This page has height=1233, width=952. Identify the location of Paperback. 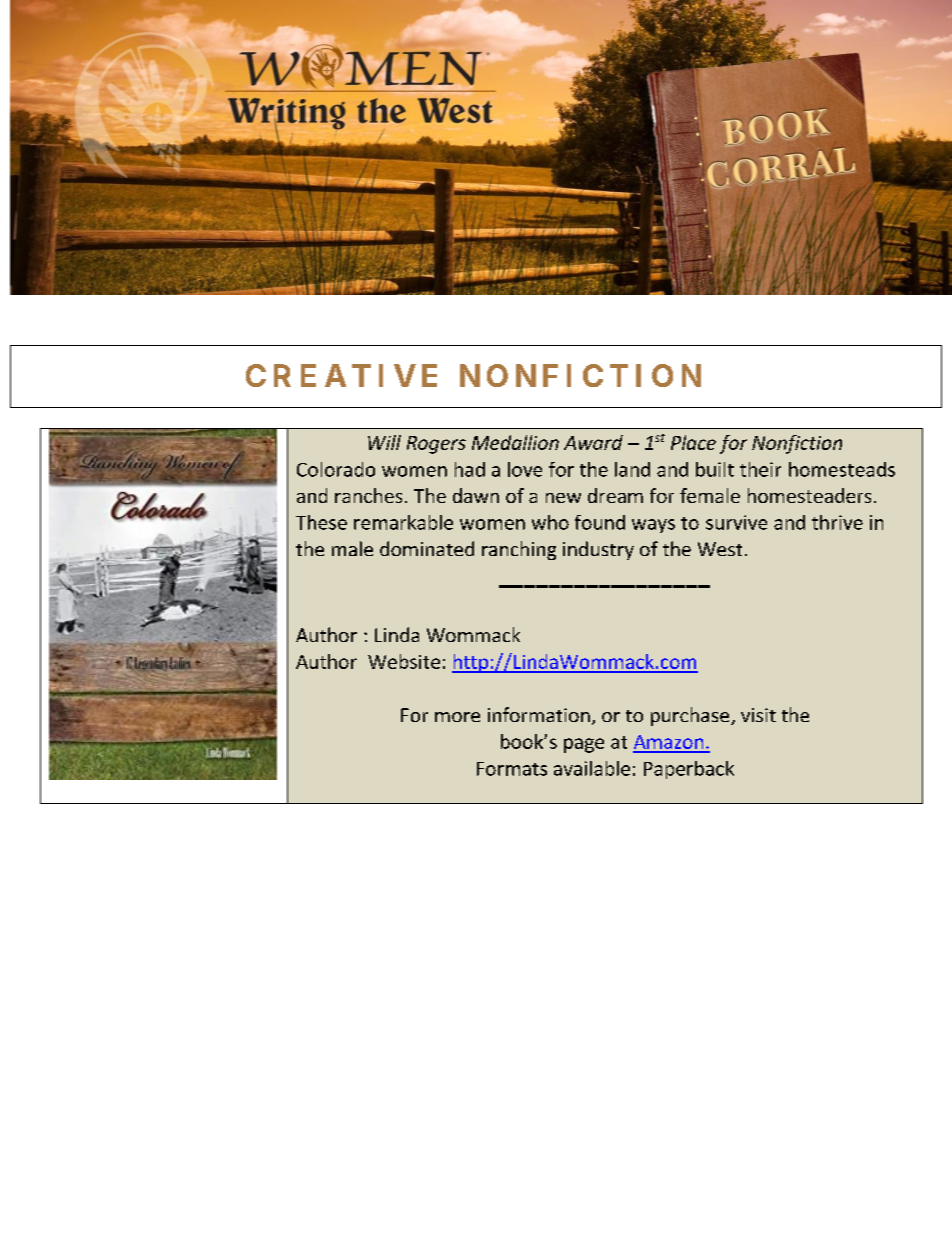
(689, 770).
